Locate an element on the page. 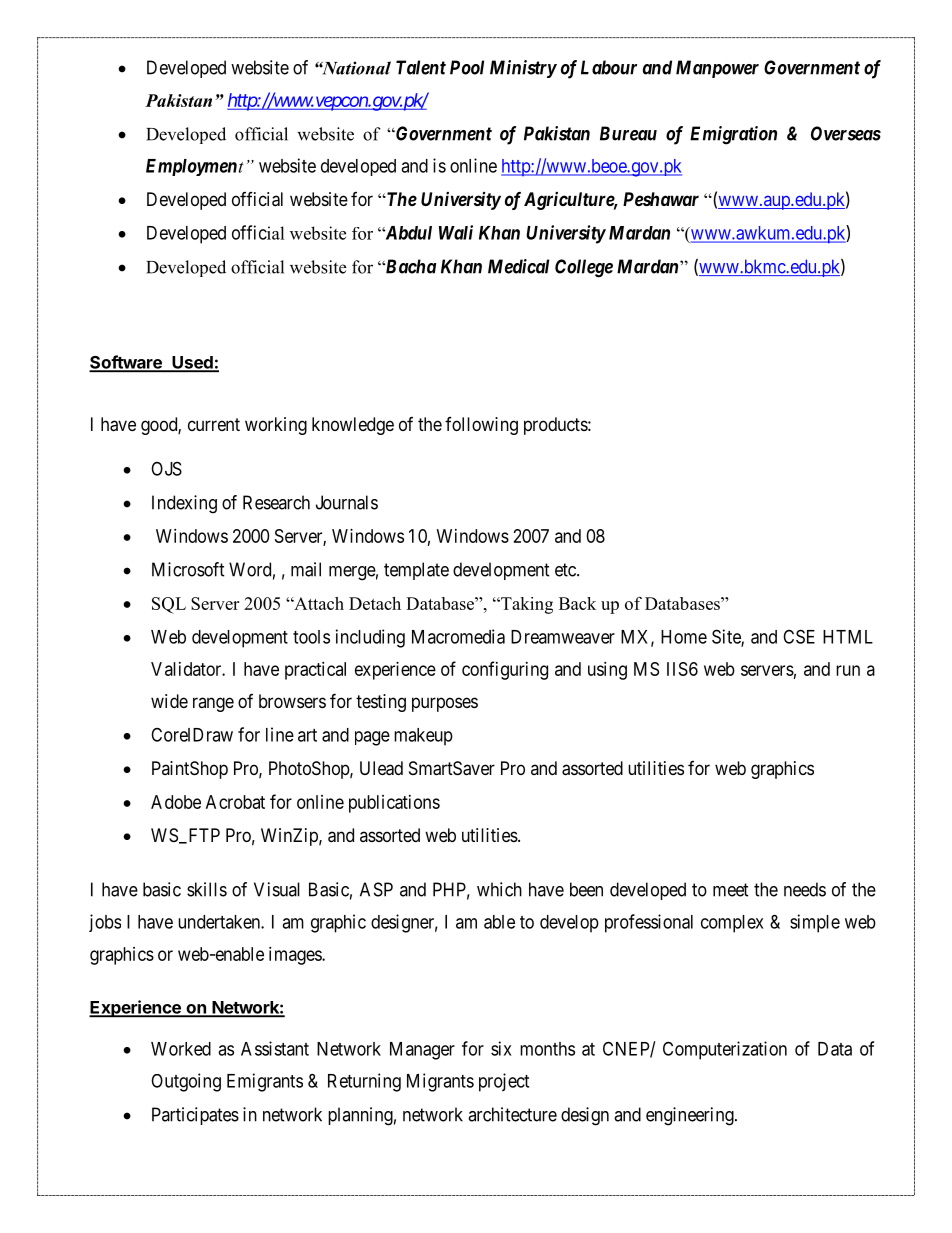 This image has height=1233, width=952. Outgoing is located at coordinates (186, 1082).
